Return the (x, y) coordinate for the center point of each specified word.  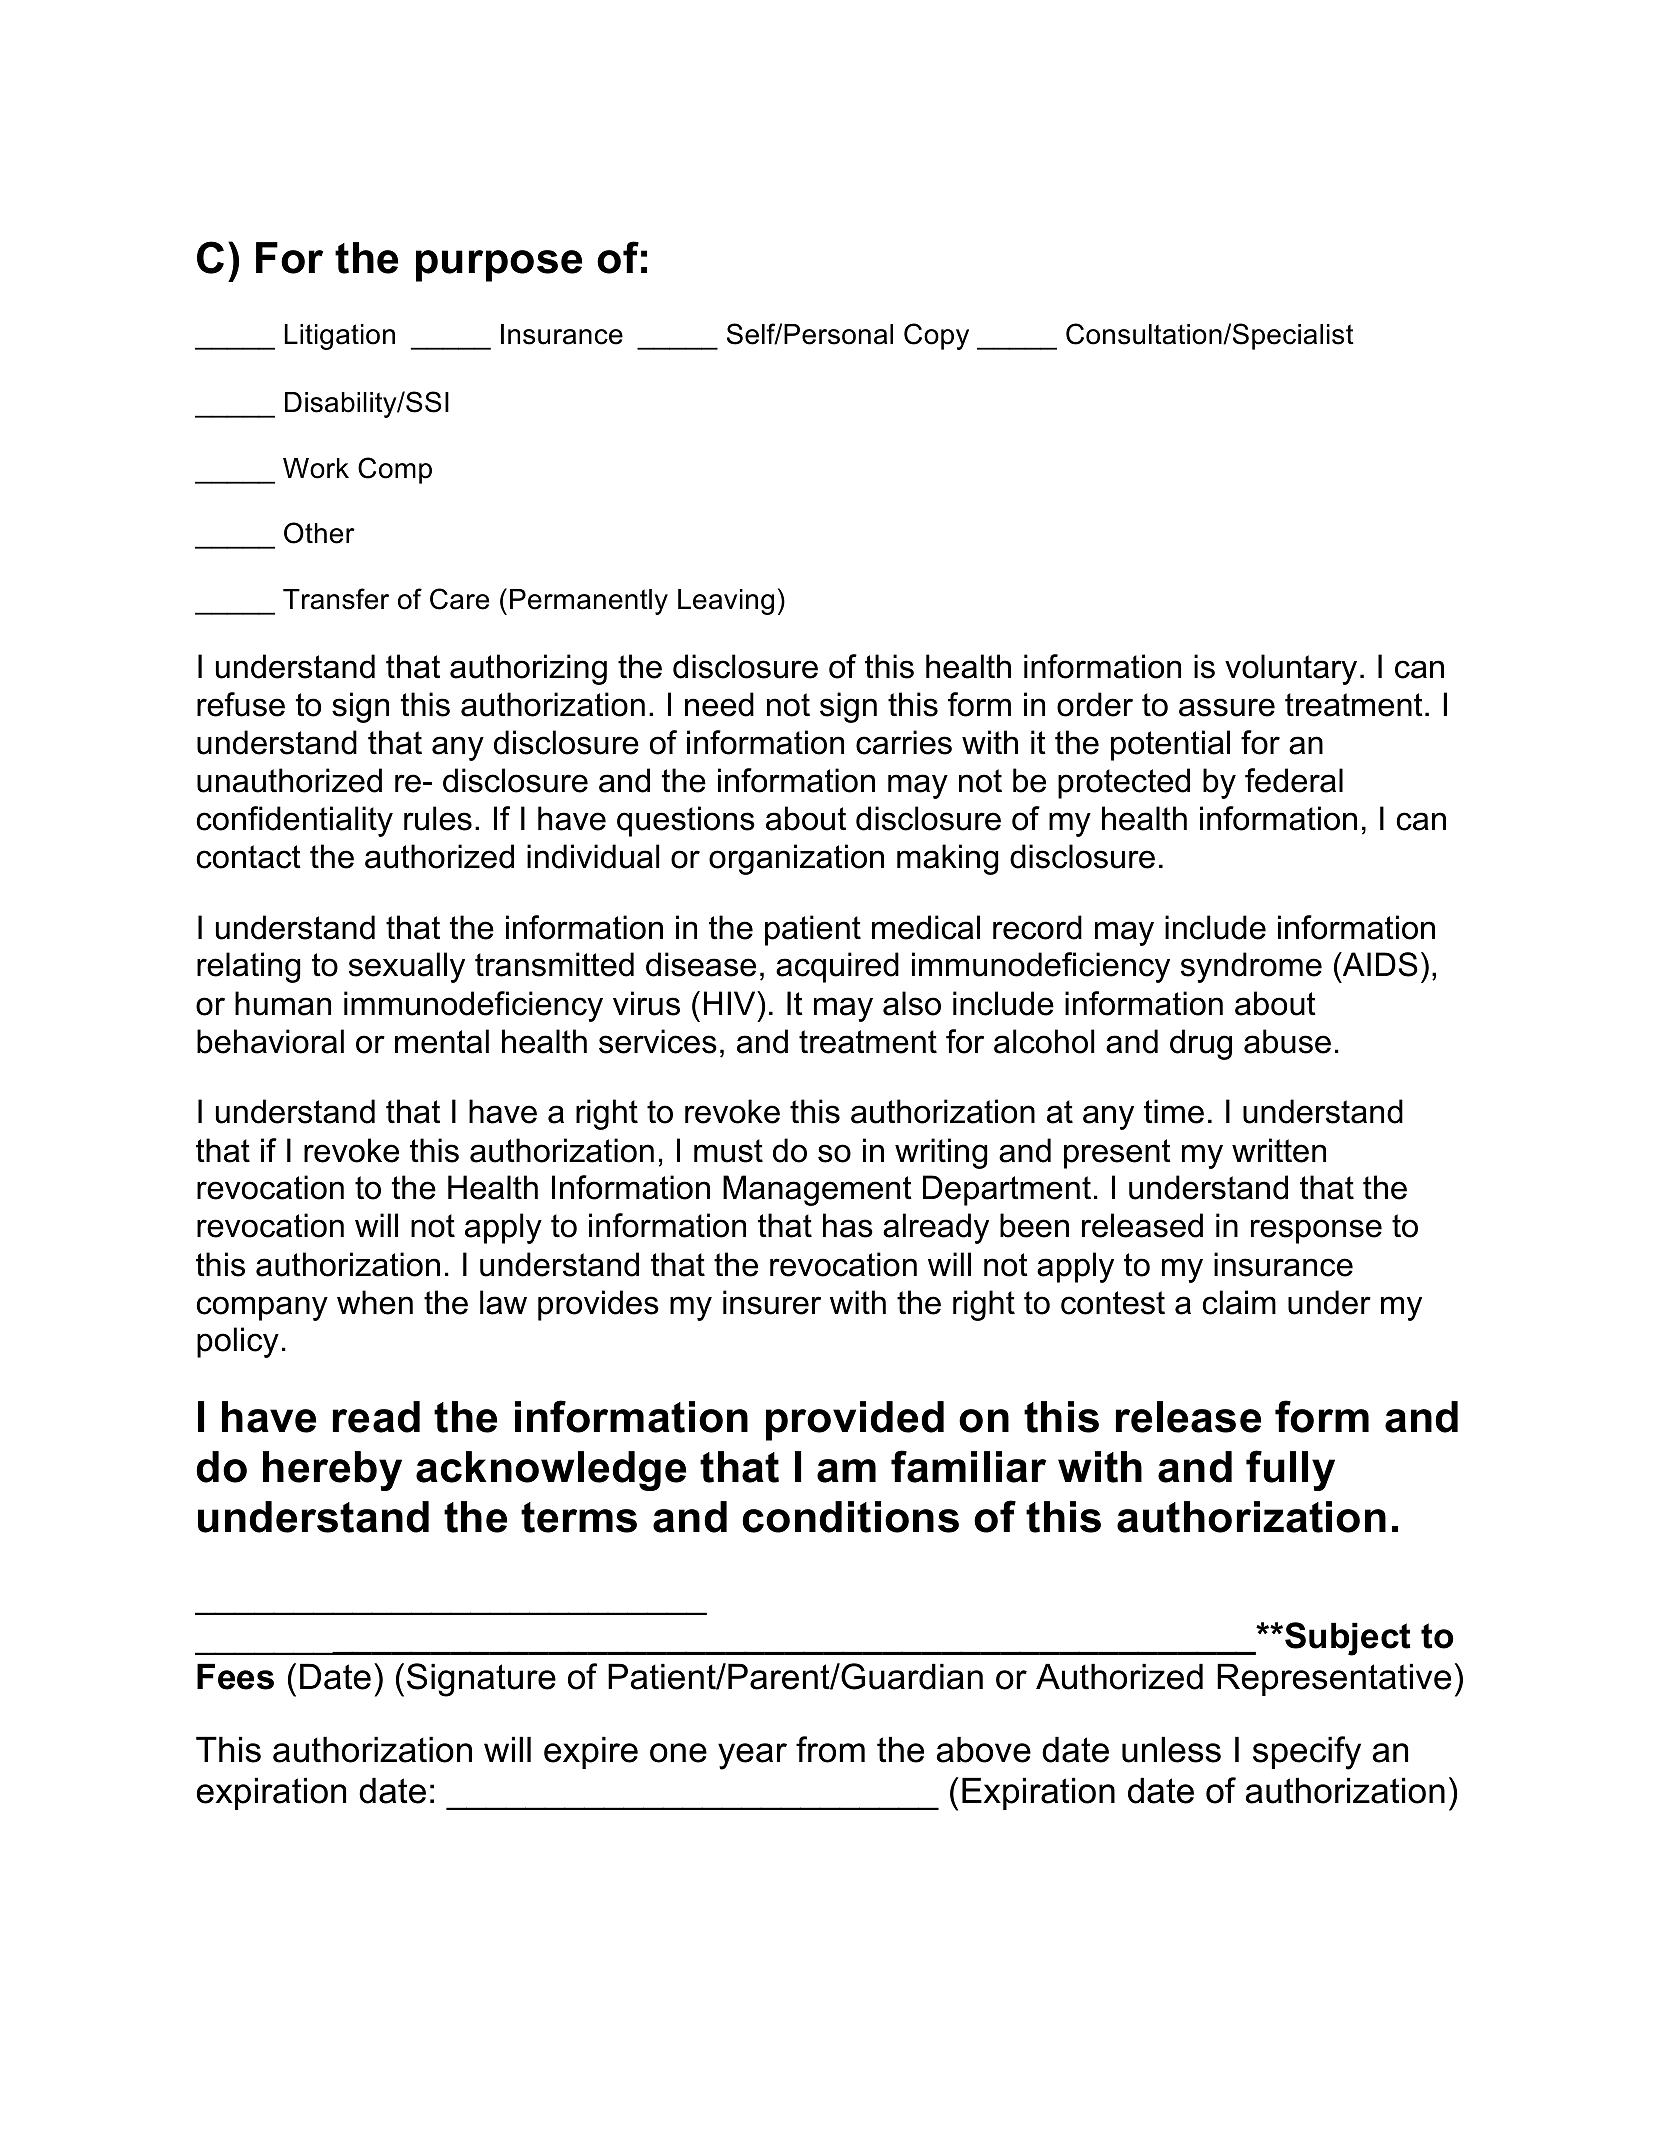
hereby (332, 1471)
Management (817, 1190)
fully (1290, 1470)
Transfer (336, 599)
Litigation (339, 337)
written (1279, 1150)
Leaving (726, 602)
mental (442, 1041)
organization (796, 859)
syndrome (1251, 967)
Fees (235, 1676)
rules (438, 818)
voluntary (1291, 669)
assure (1227, 707)
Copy (936, 336)
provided (855, 1421)
